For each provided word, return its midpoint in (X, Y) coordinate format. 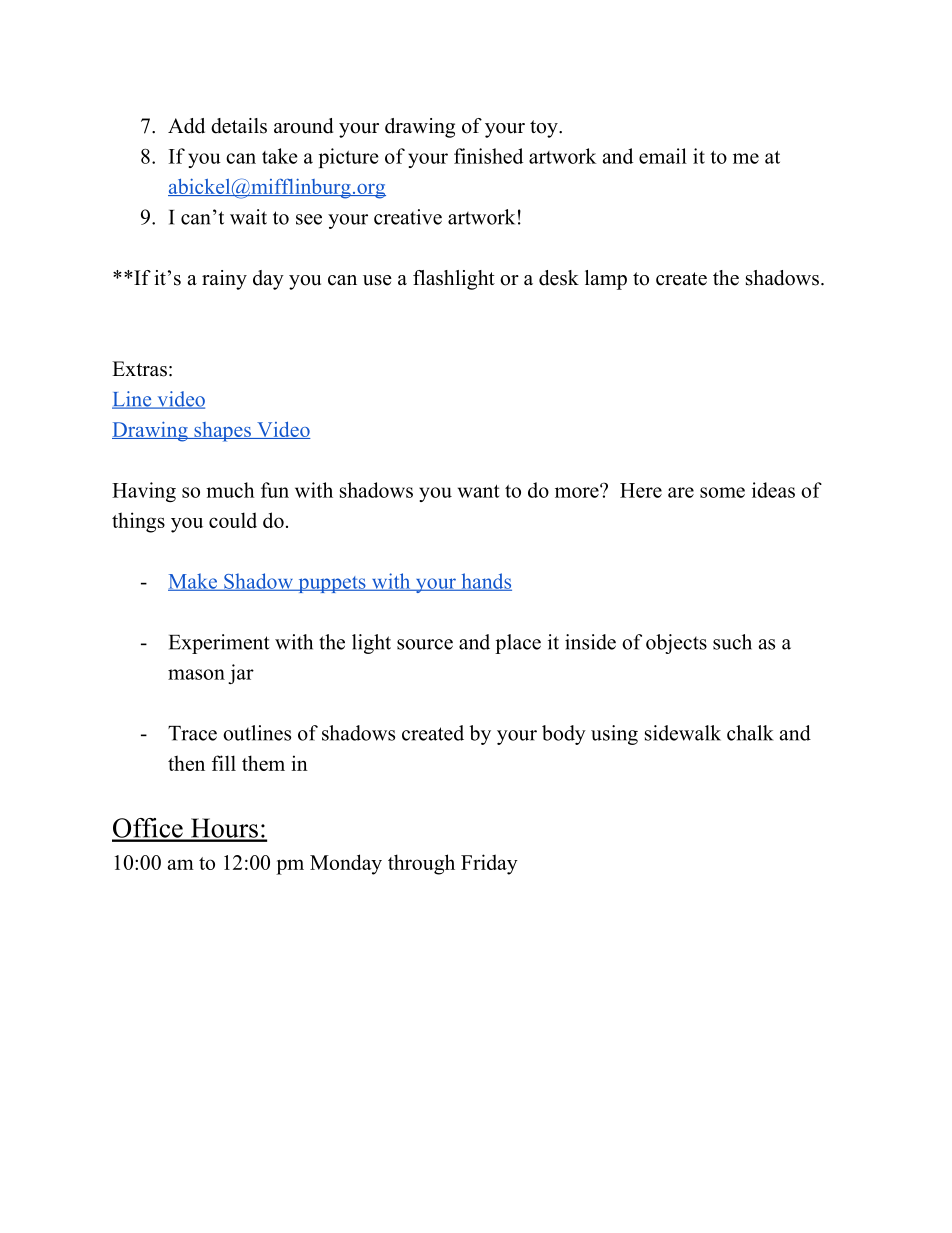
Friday (489, 864)
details (239, 126)
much (230, 490)
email (663, 156)
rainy (224, 280)
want (478, 491)
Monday (346, 864)
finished (488, 156)
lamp (606, 280)
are (681, 492)
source (425, 644)
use (377, 280)
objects (676, 644)
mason (196, 674)
